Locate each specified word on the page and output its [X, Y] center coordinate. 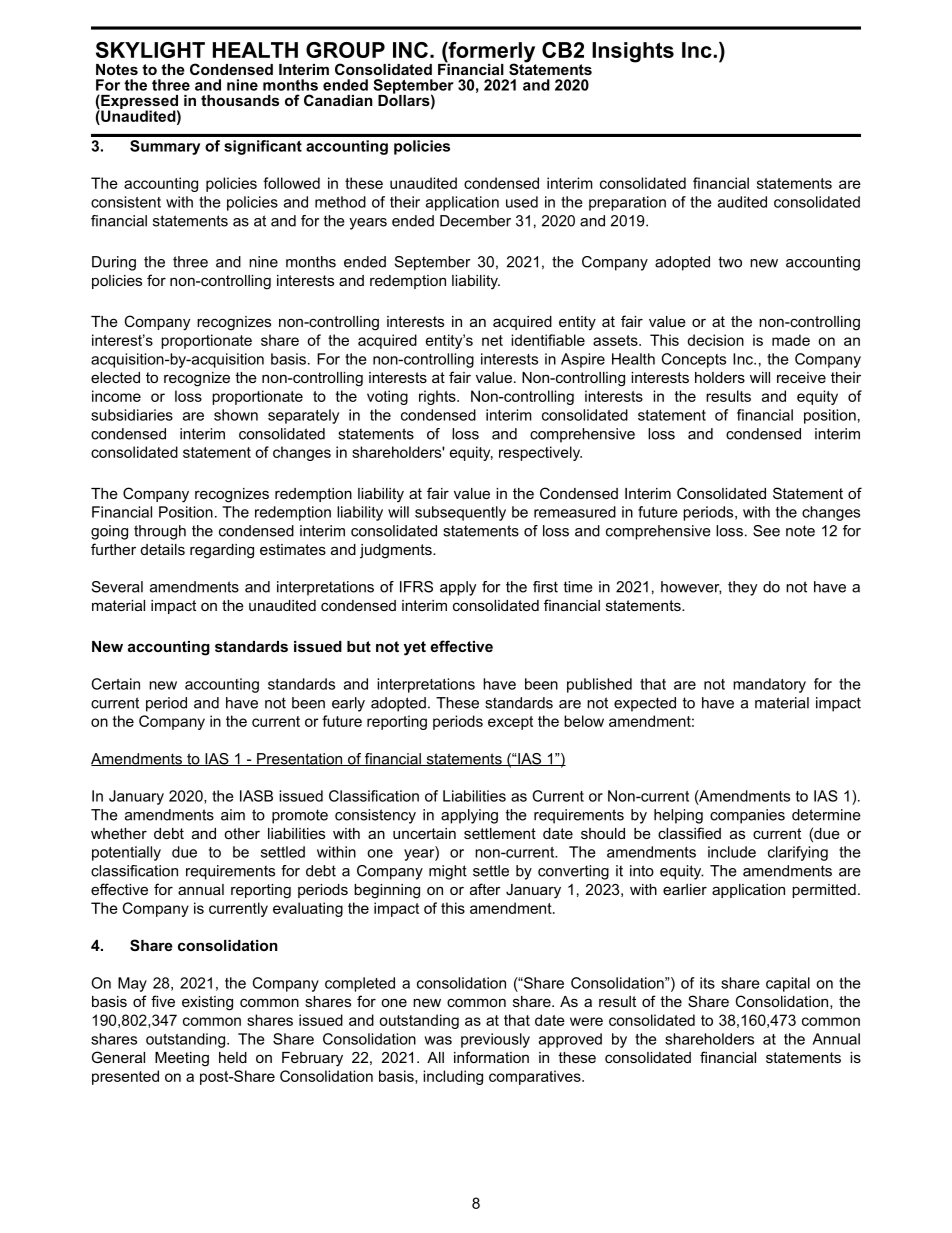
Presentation [300, 759]
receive [801, 377]
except [510, 723]
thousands [240, 100]
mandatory [769, 685]
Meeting [182, 1059]
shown [236, 415]
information [491, 1057]
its [707, 983]
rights [438, 397]
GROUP [345, 50]
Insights [633, 52]
